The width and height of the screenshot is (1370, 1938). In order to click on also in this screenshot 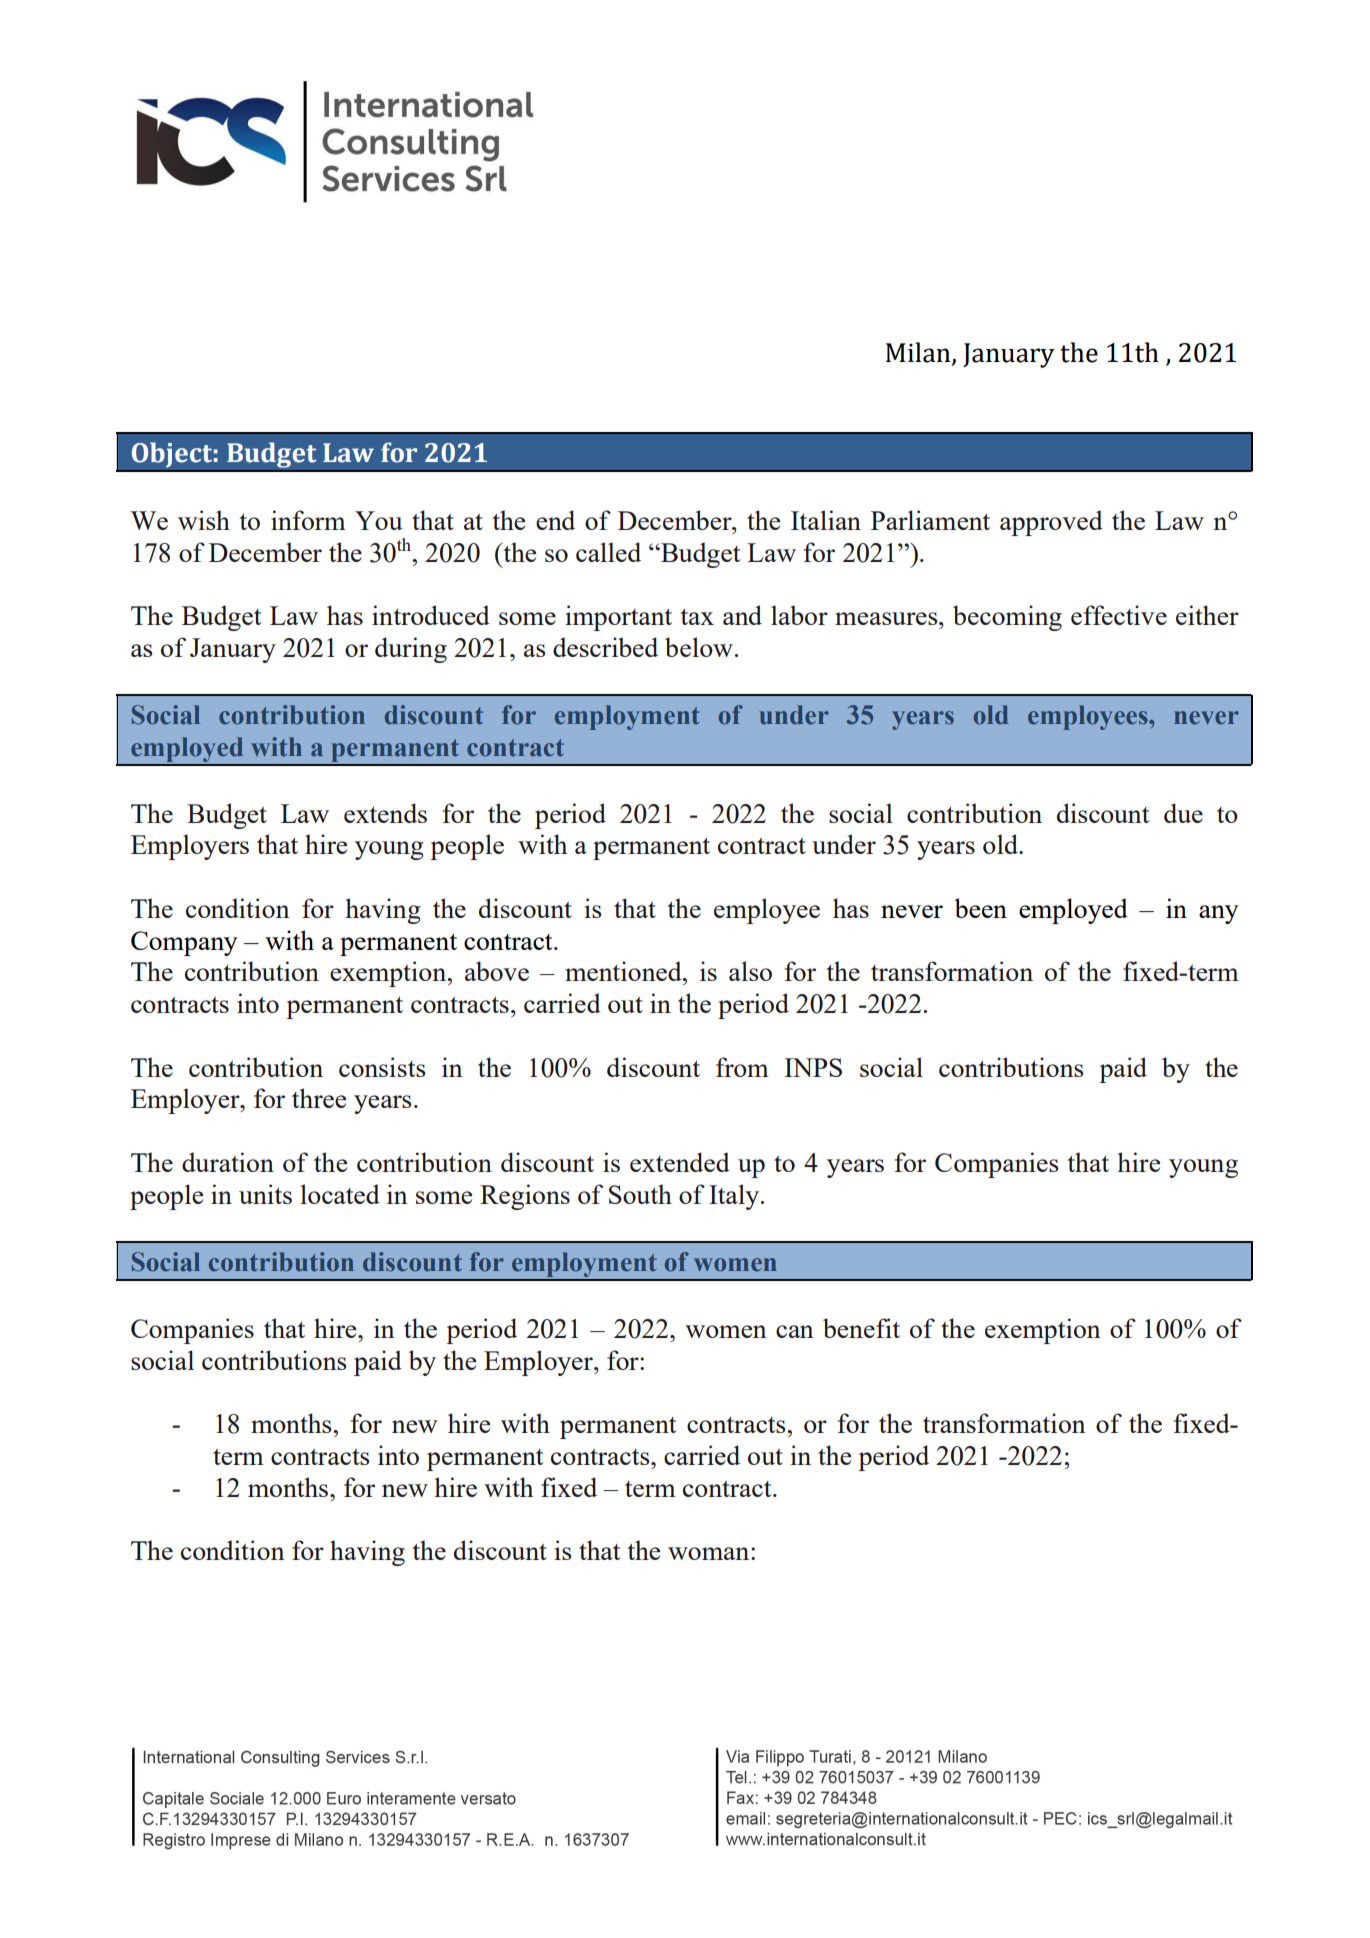, I will do `click(750, 971)`.
